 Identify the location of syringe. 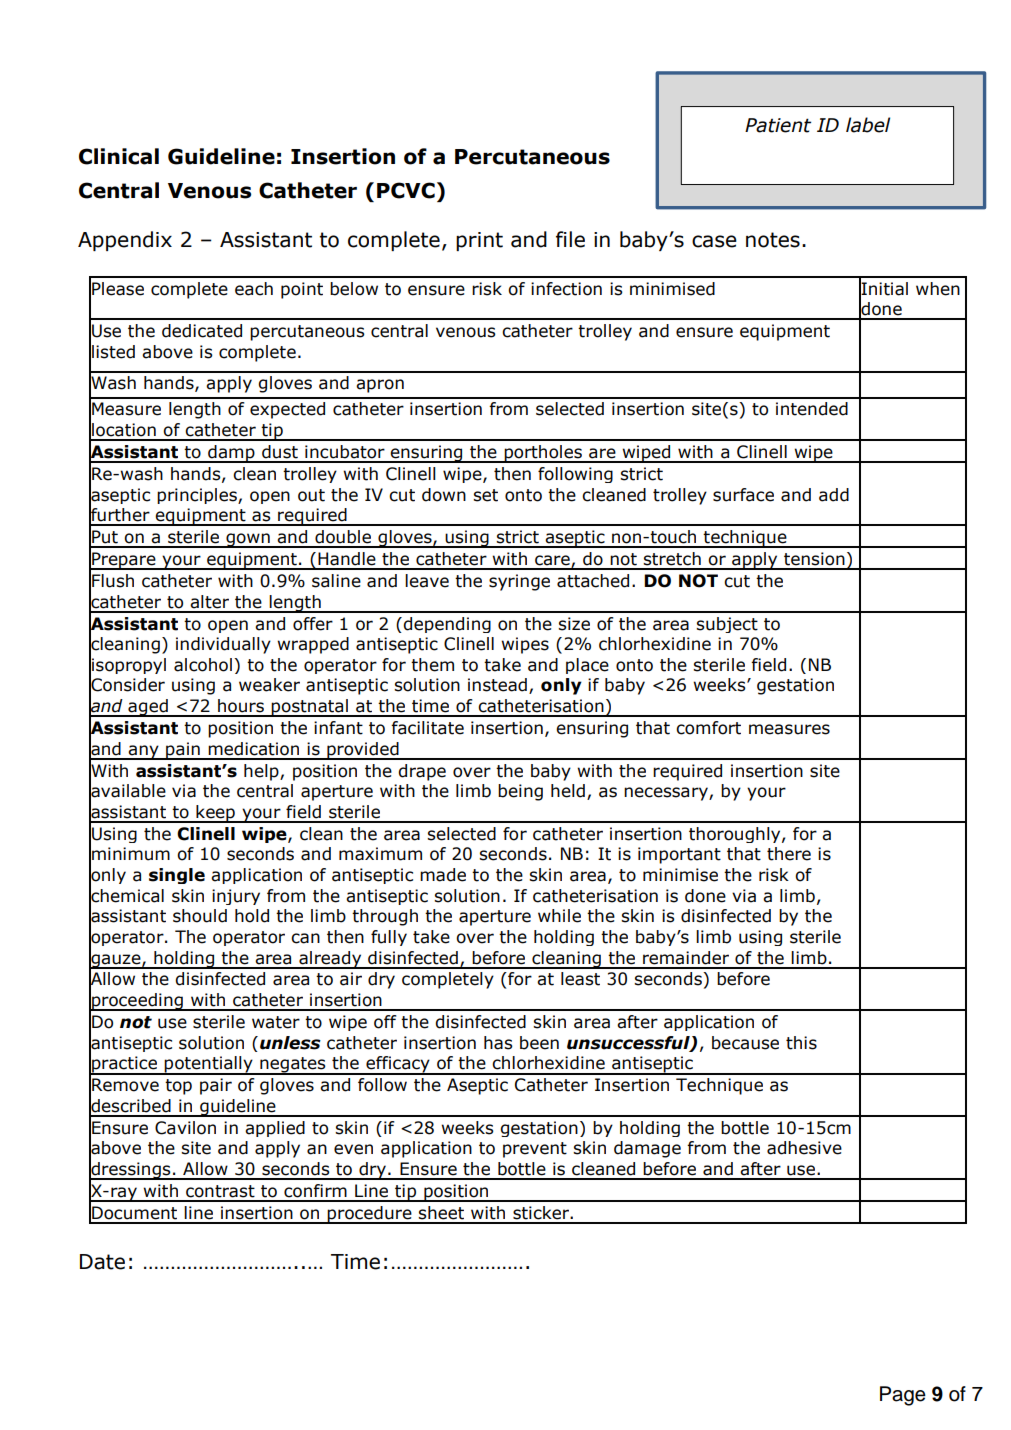
(519, 582).
